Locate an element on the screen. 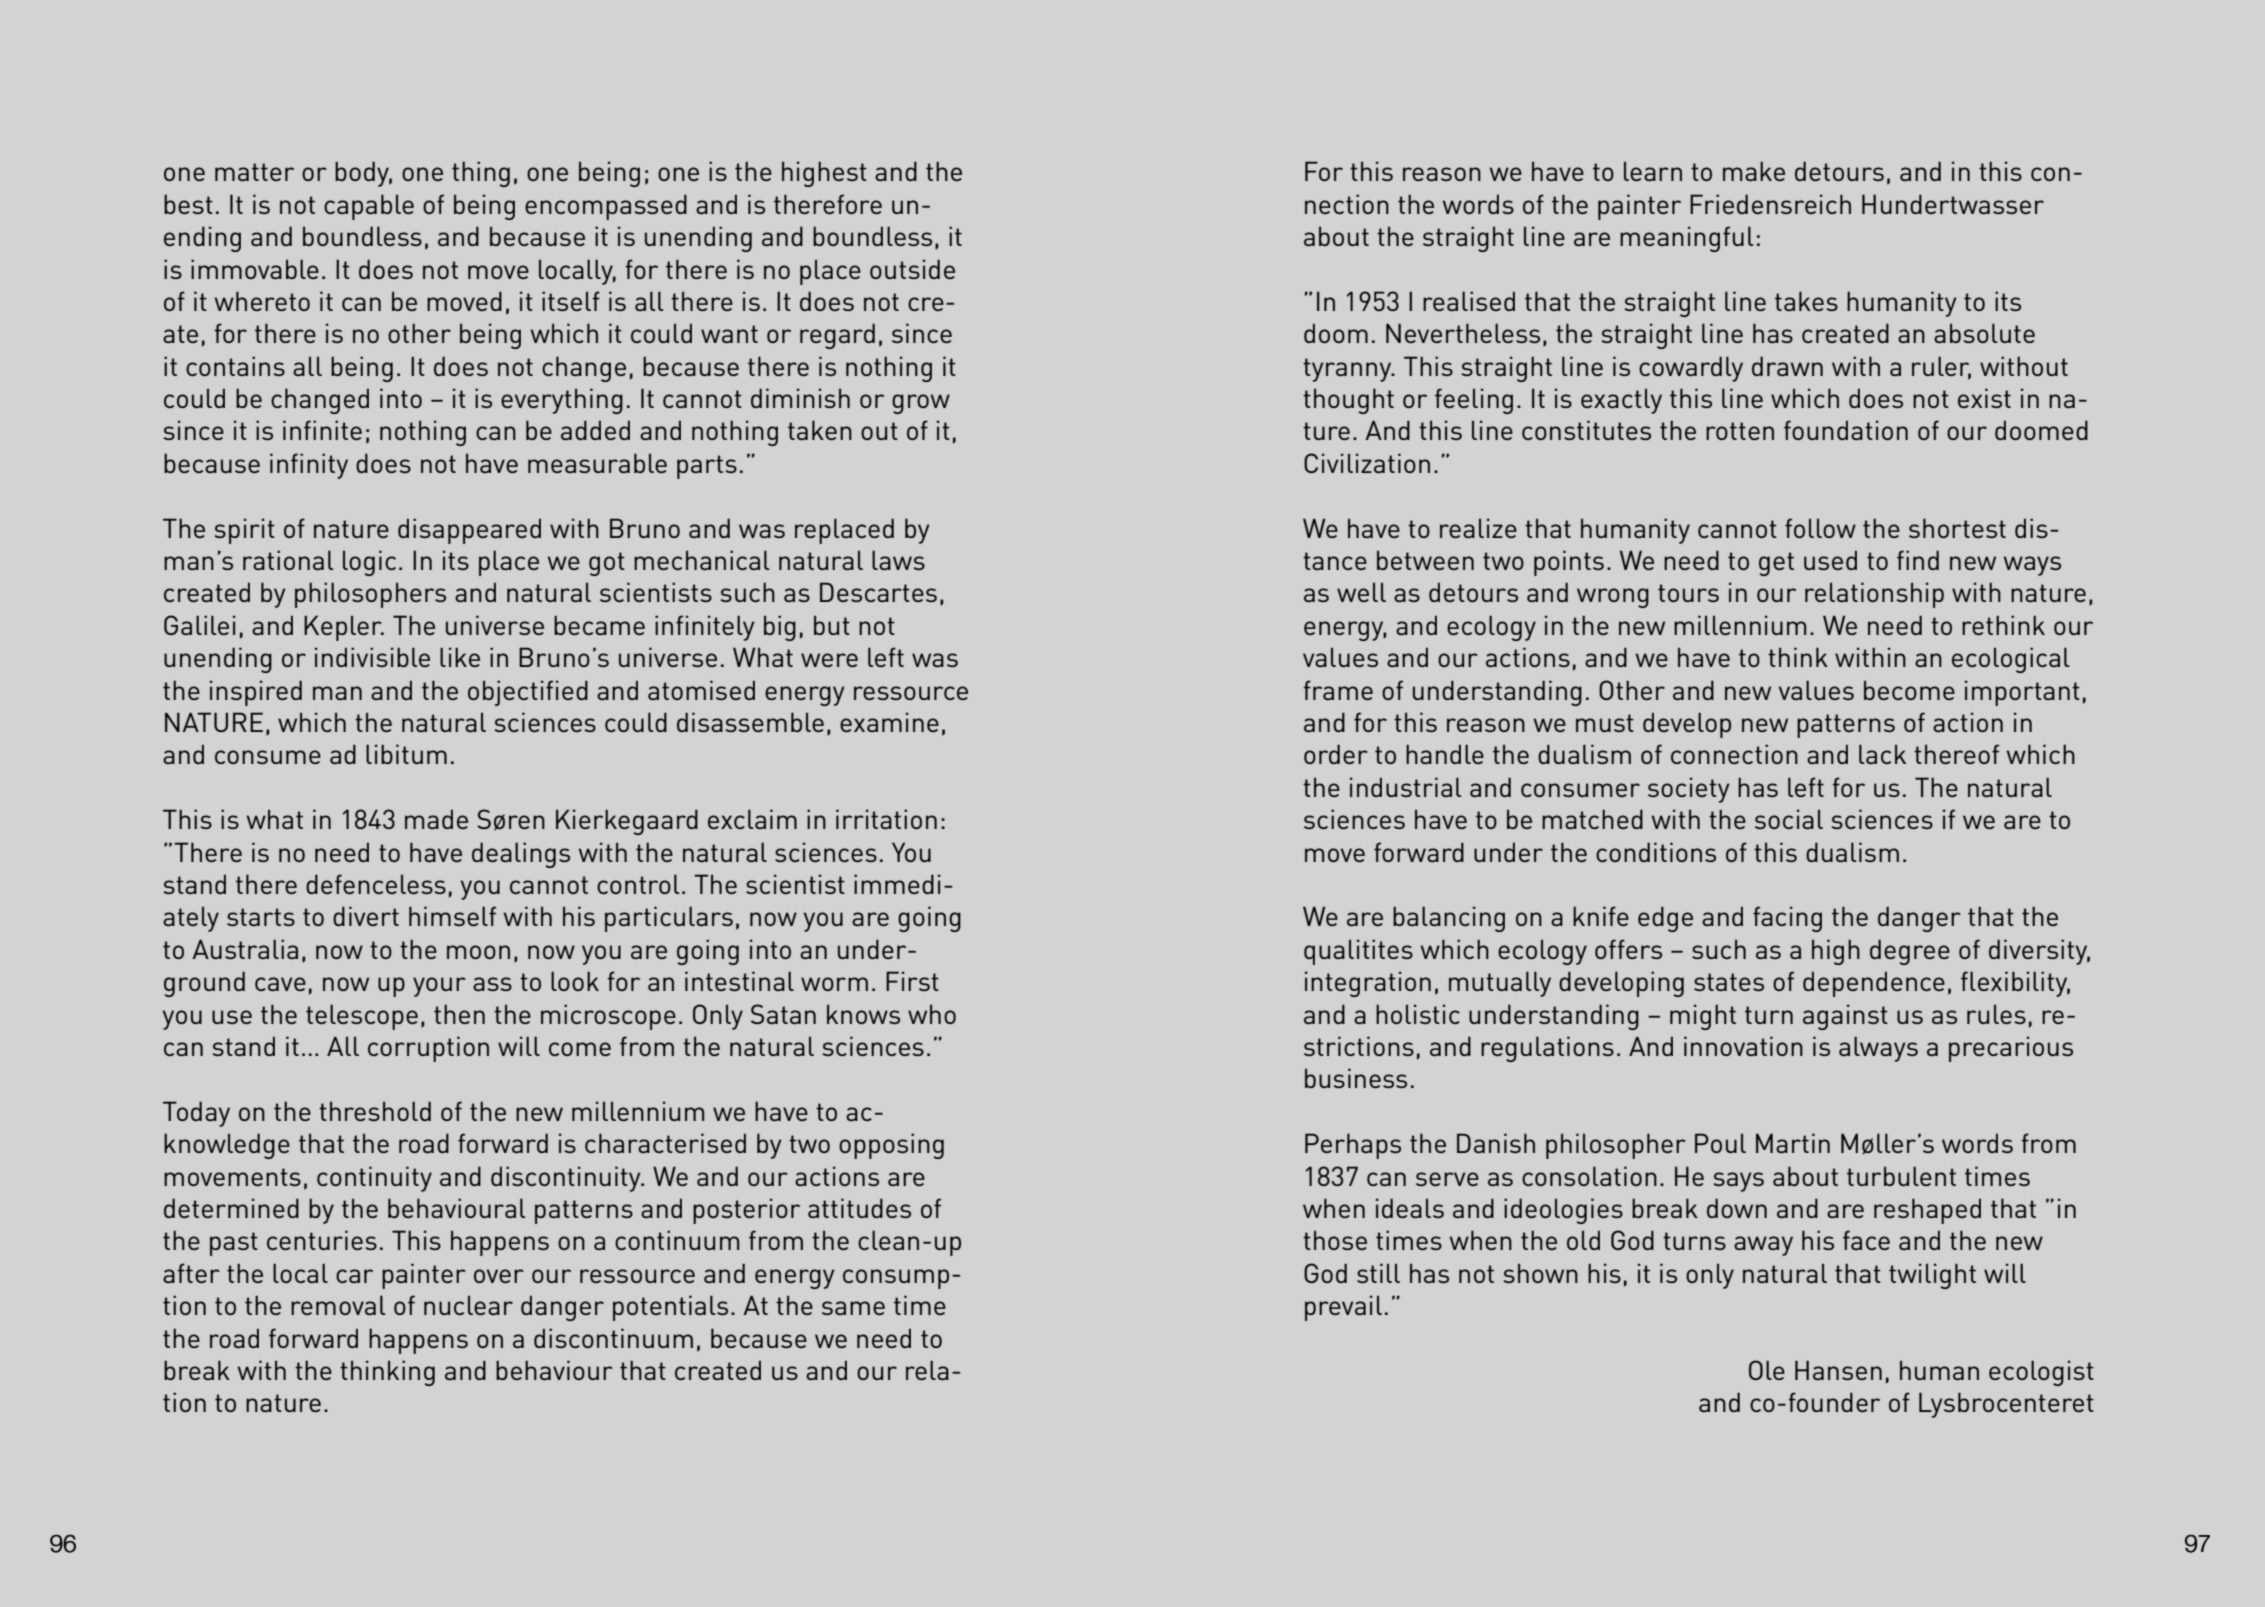  moon is located at coordinates (478, 952).
